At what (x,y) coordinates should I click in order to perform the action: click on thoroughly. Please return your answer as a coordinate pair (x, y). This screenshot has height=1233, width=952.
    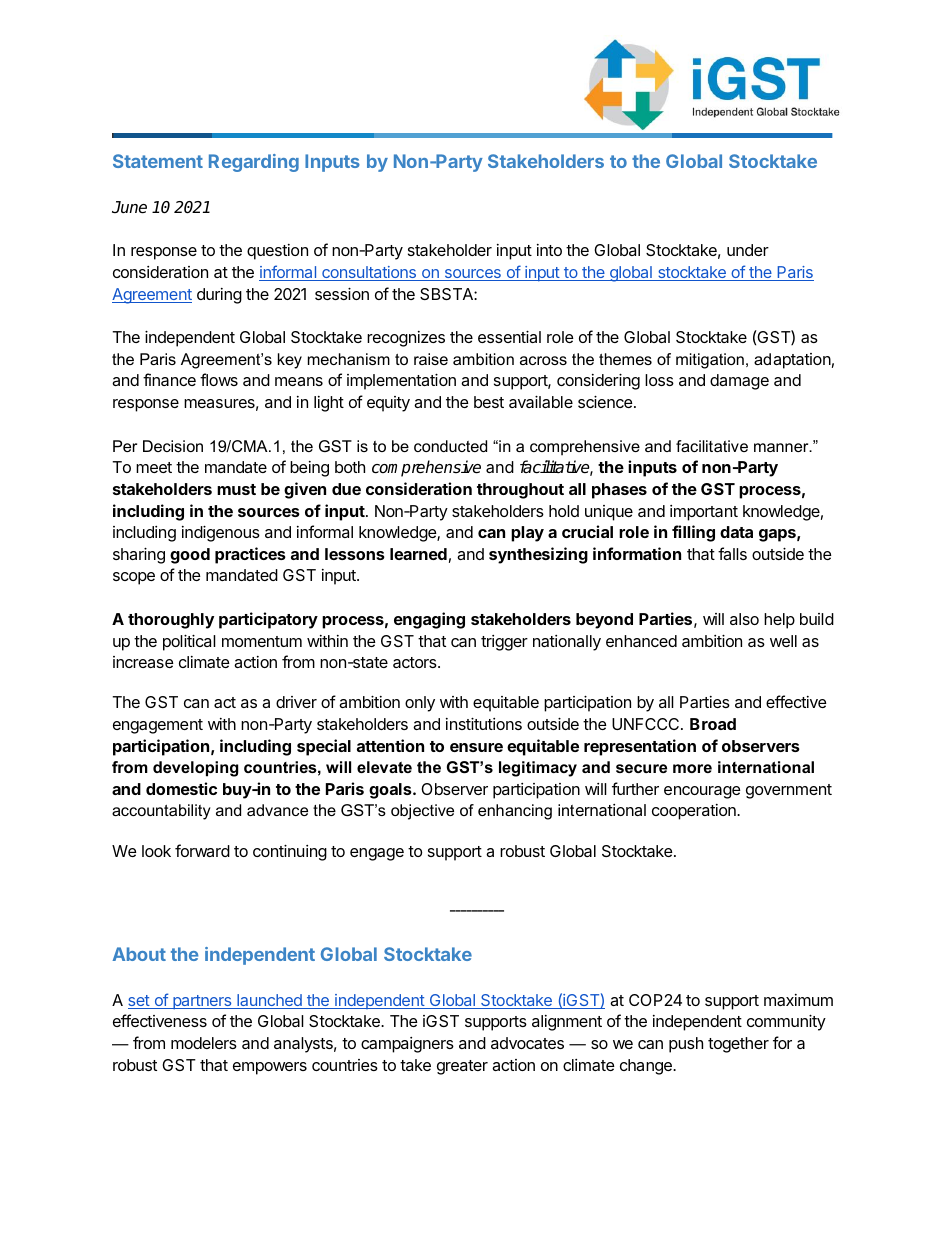
    Looking at the image, I should click on (171, 621).
